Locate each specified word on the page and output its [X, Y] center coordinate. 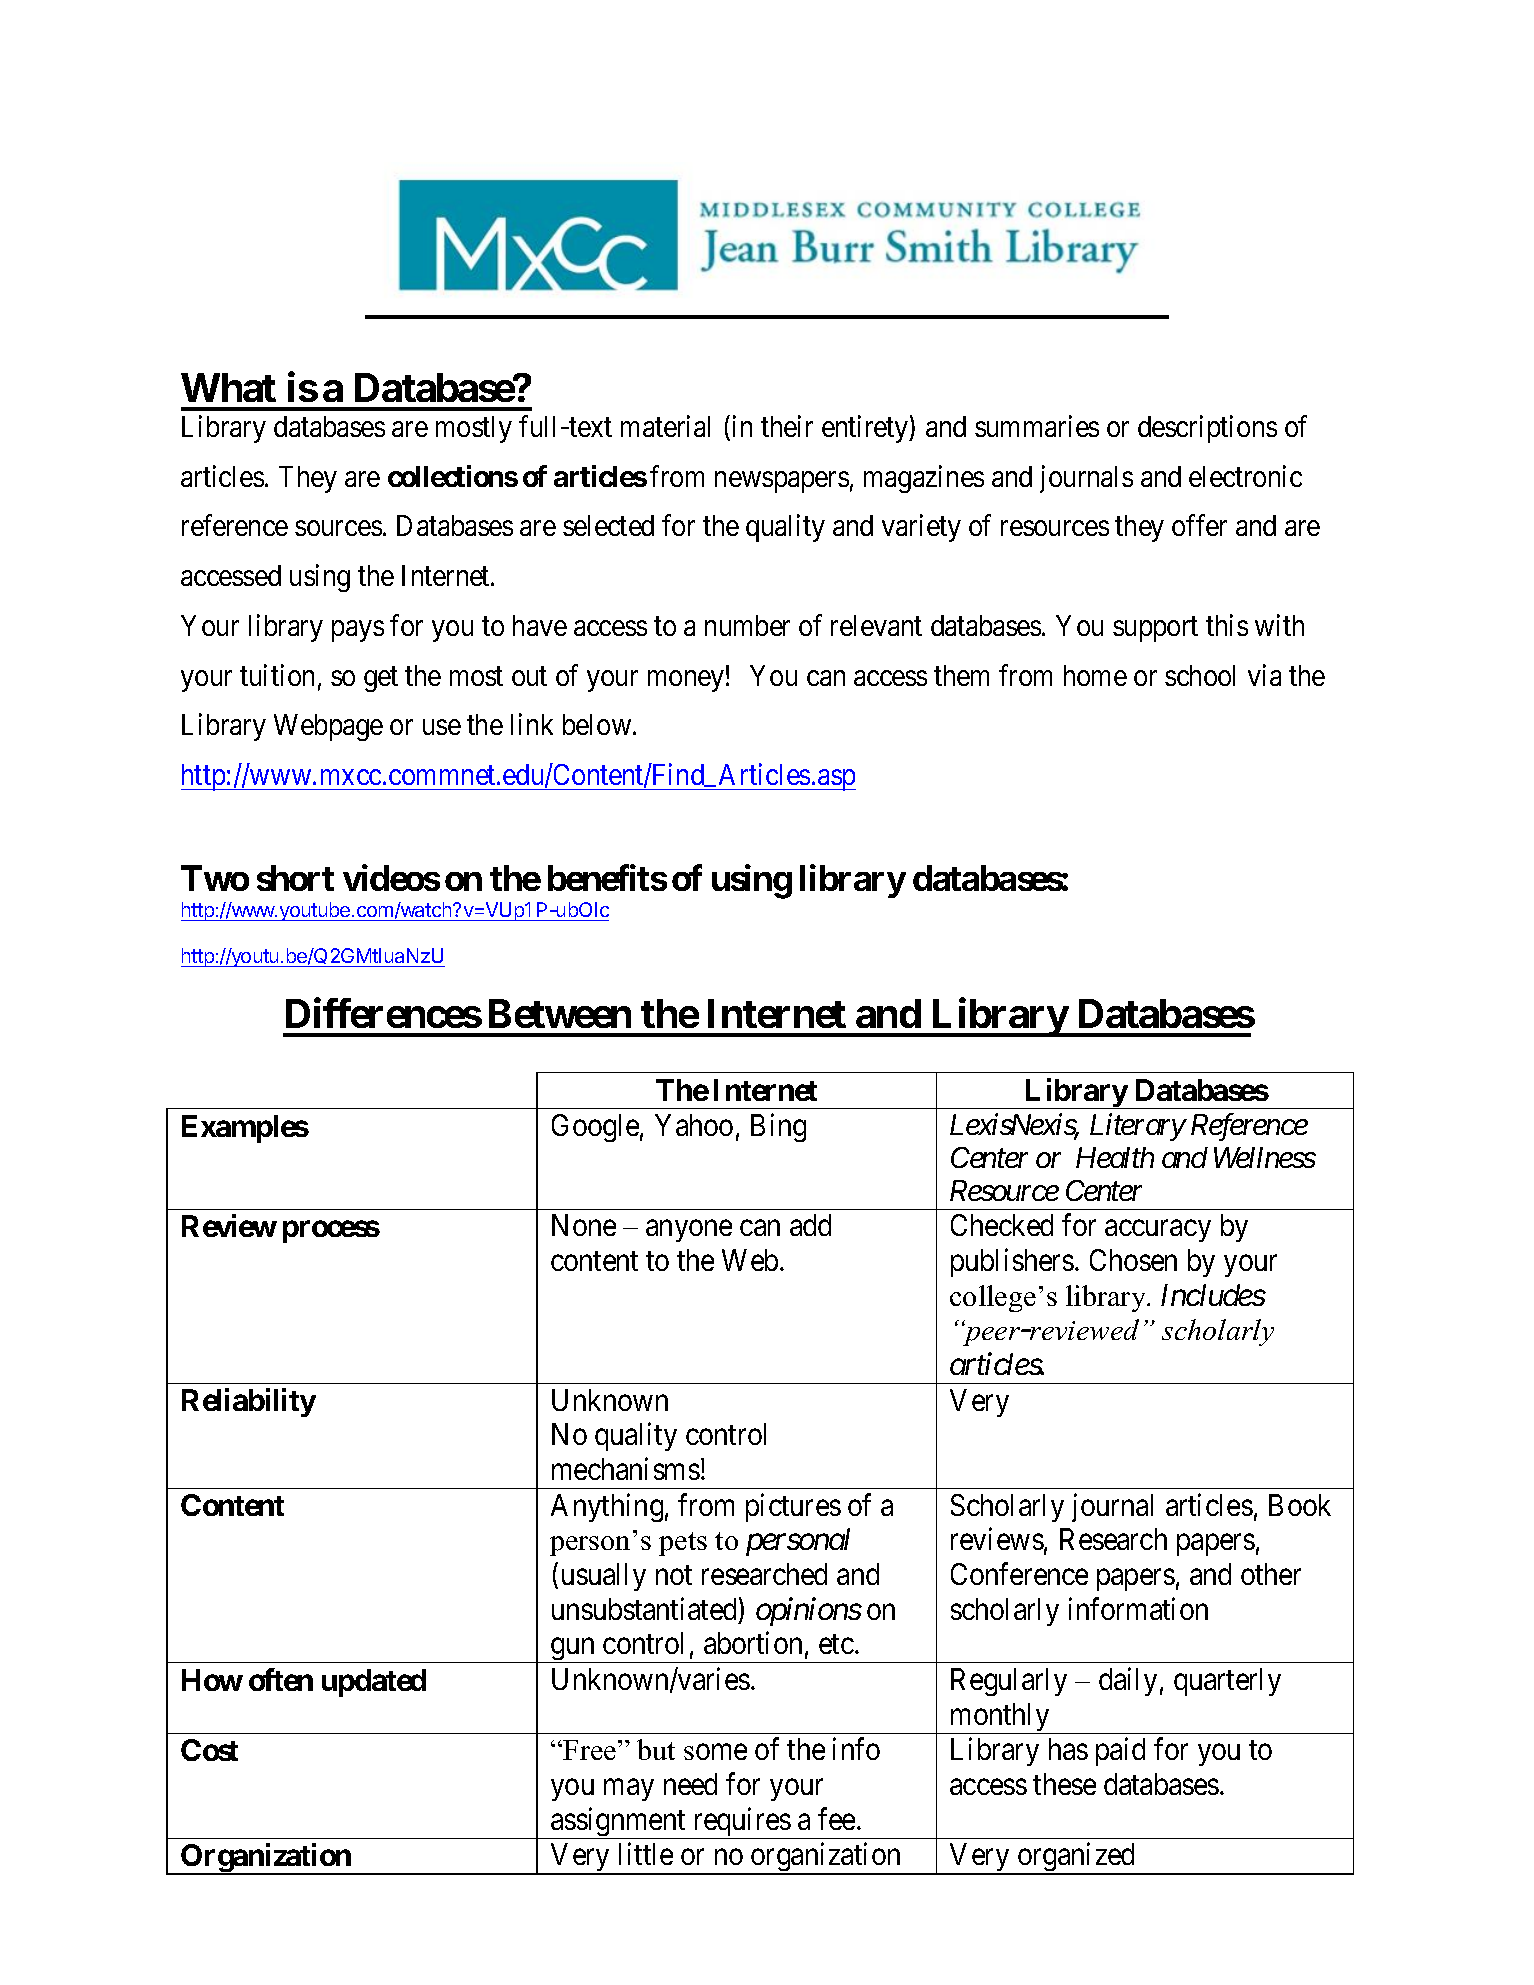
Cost [209, 1750]
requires [741, 1823]
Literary [1137, 1127]
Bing [778, 1127]
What [228, 387]
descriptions [1207, 429]
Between [560, 1013]
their [787, 426]
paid [1120, 1752]
